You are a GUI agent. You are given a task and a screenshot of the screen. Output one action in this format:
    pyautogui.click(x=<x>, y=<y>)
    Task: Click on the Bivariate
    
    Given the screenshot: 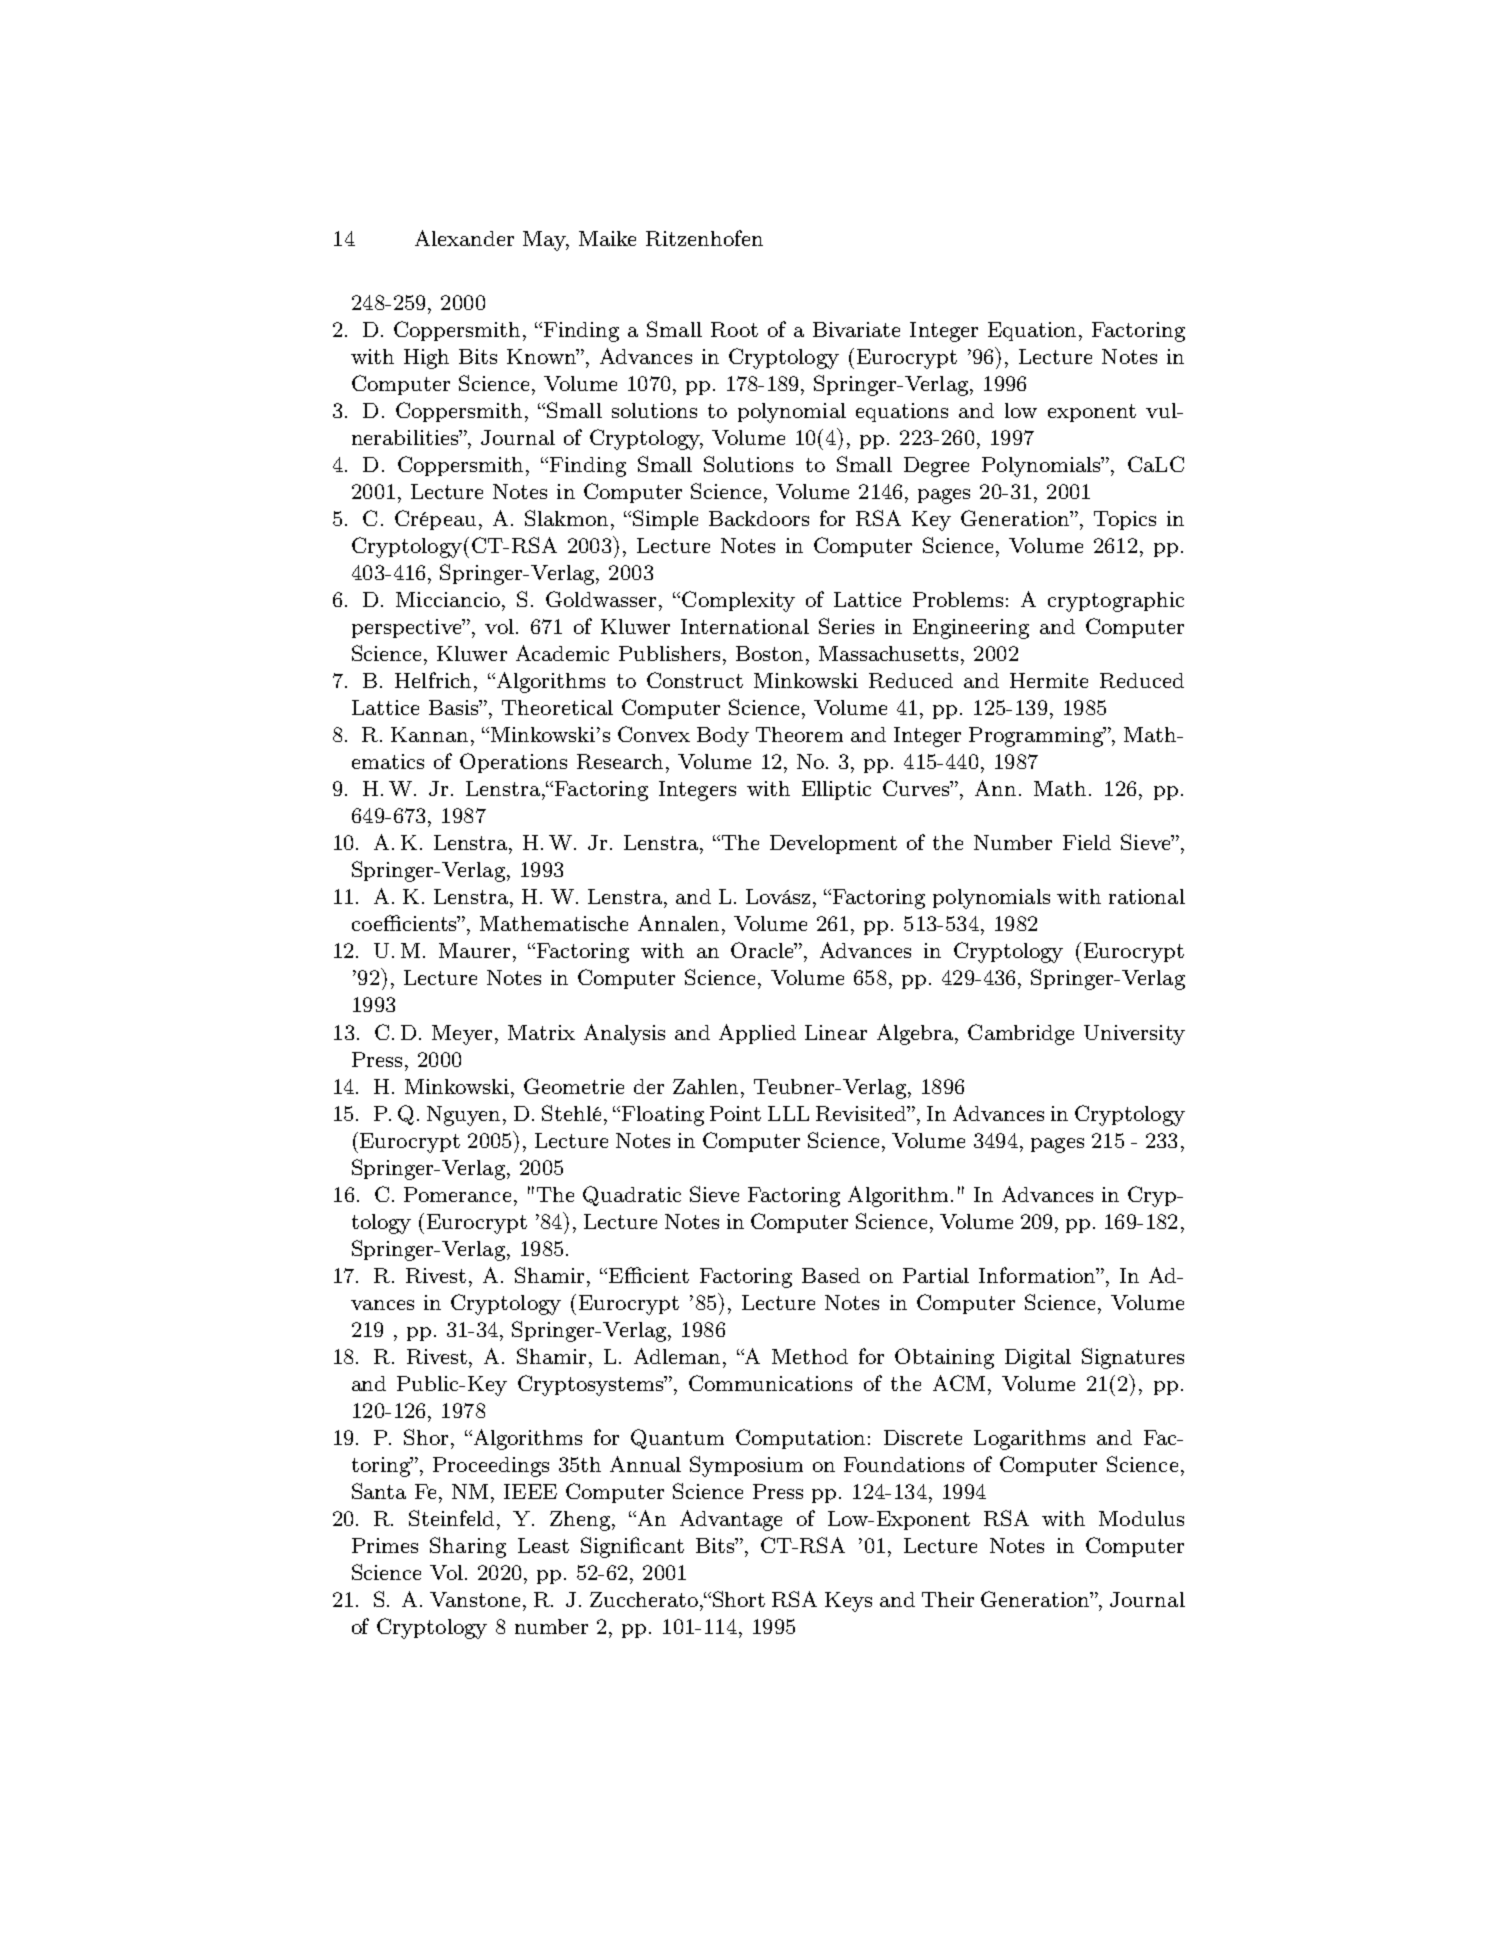 What is the action you would take?
    pyautogui.click(x=856, y=329)
